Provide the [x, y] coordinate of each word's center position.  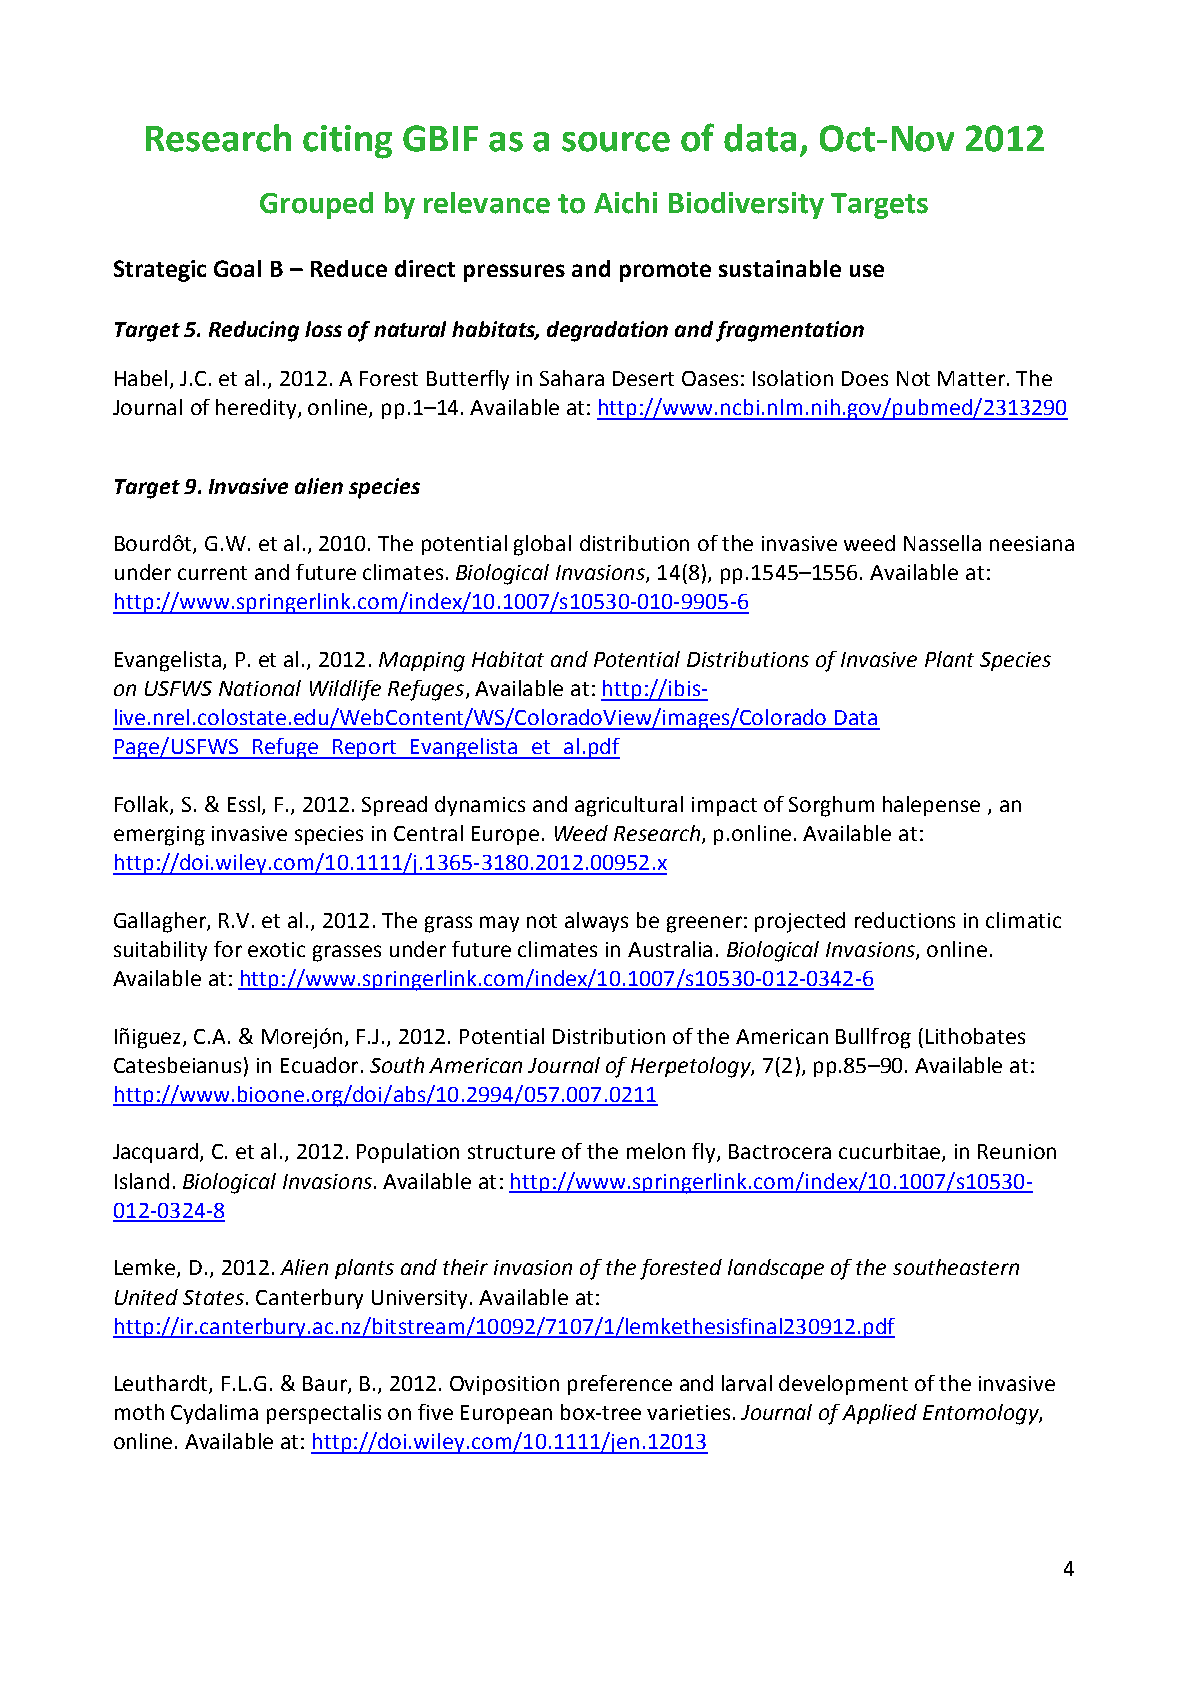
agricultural [629, 806]
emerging [159, 836]
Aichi [625, 203]
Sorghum [831, 806]
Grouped [316, 205]
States [213, 1297]
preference [620, 1385]
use [867, 270]
